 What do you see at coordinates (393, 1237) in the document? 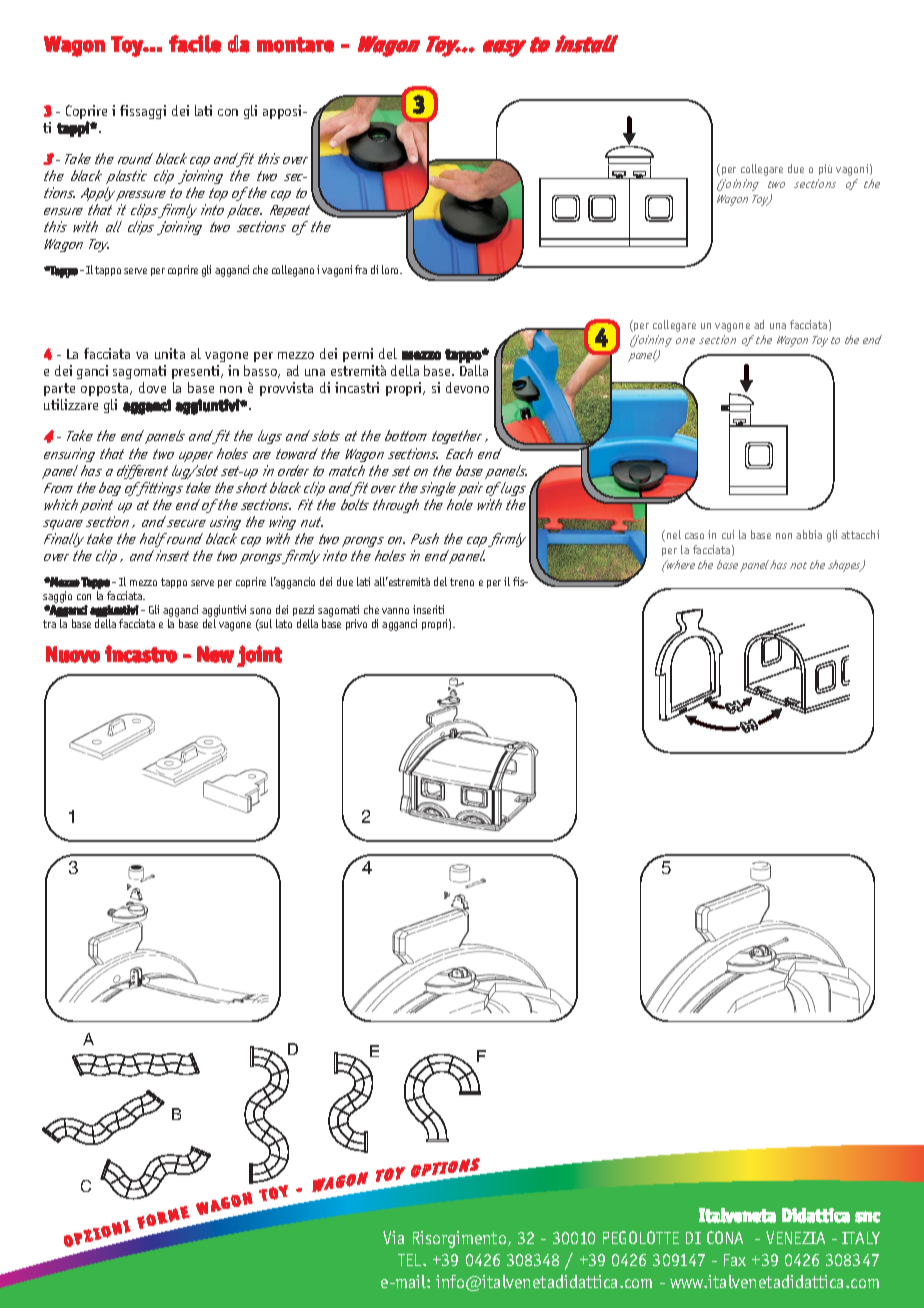
I see `Via` at bounding box center [393, 1237].
